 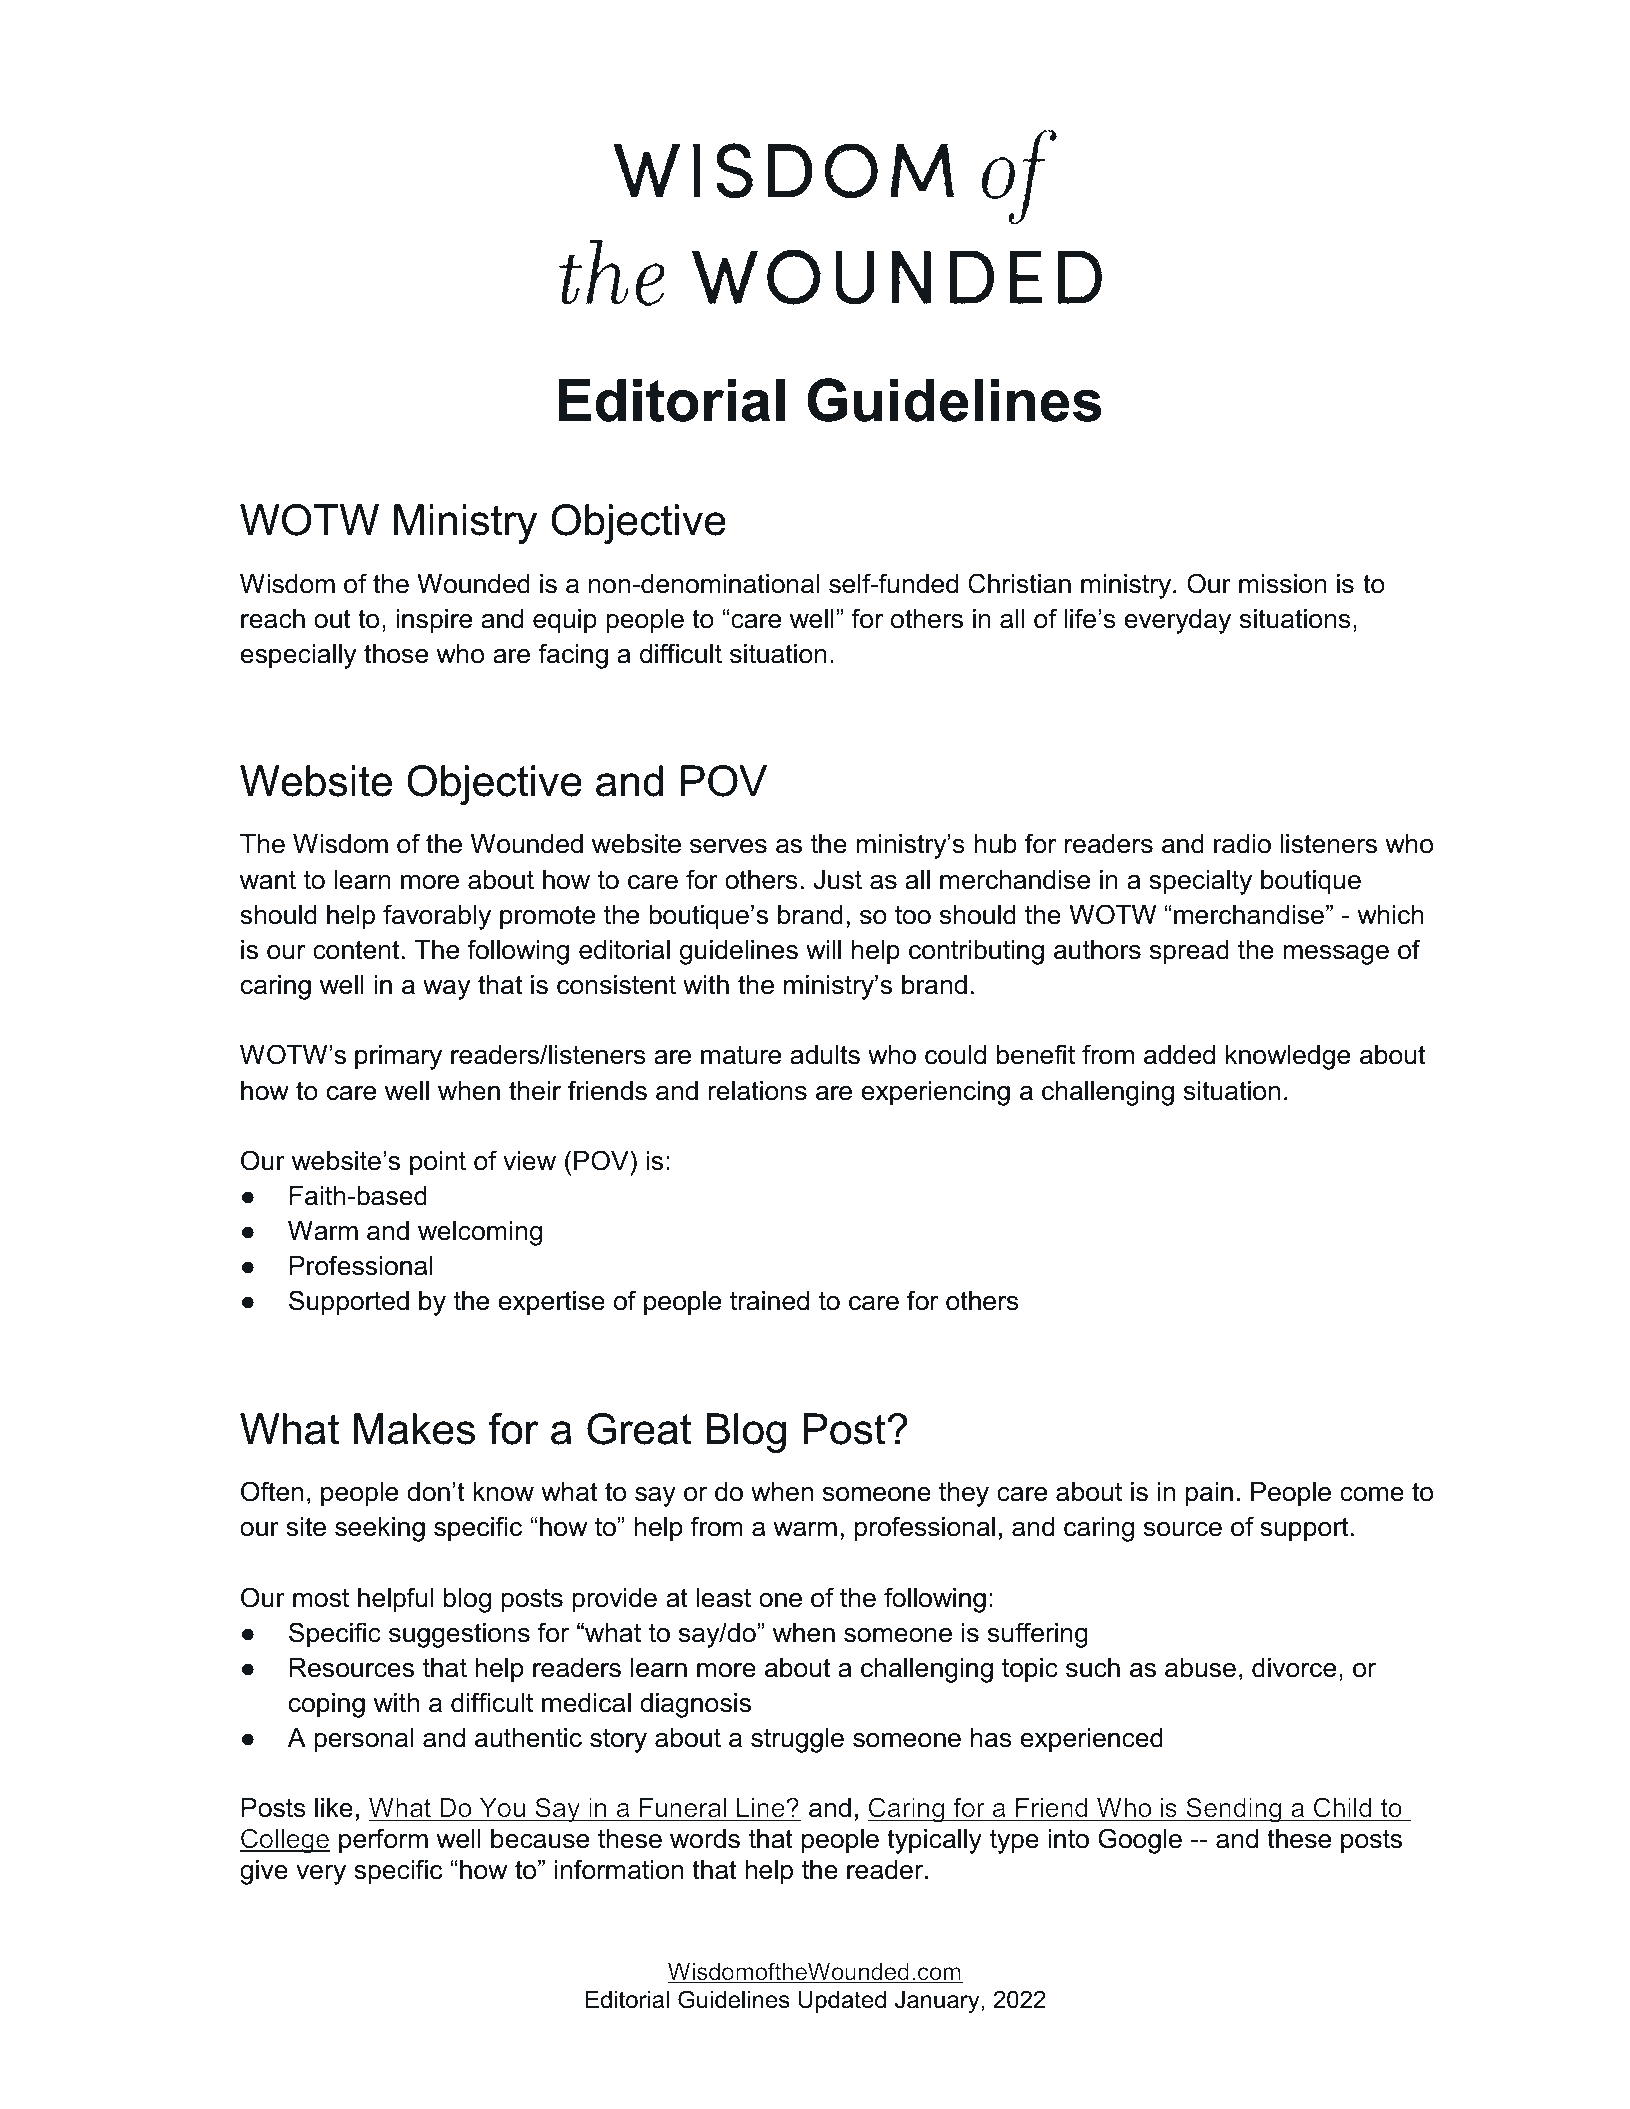 I want to click on Christian, so click(x=1019, y=583).
